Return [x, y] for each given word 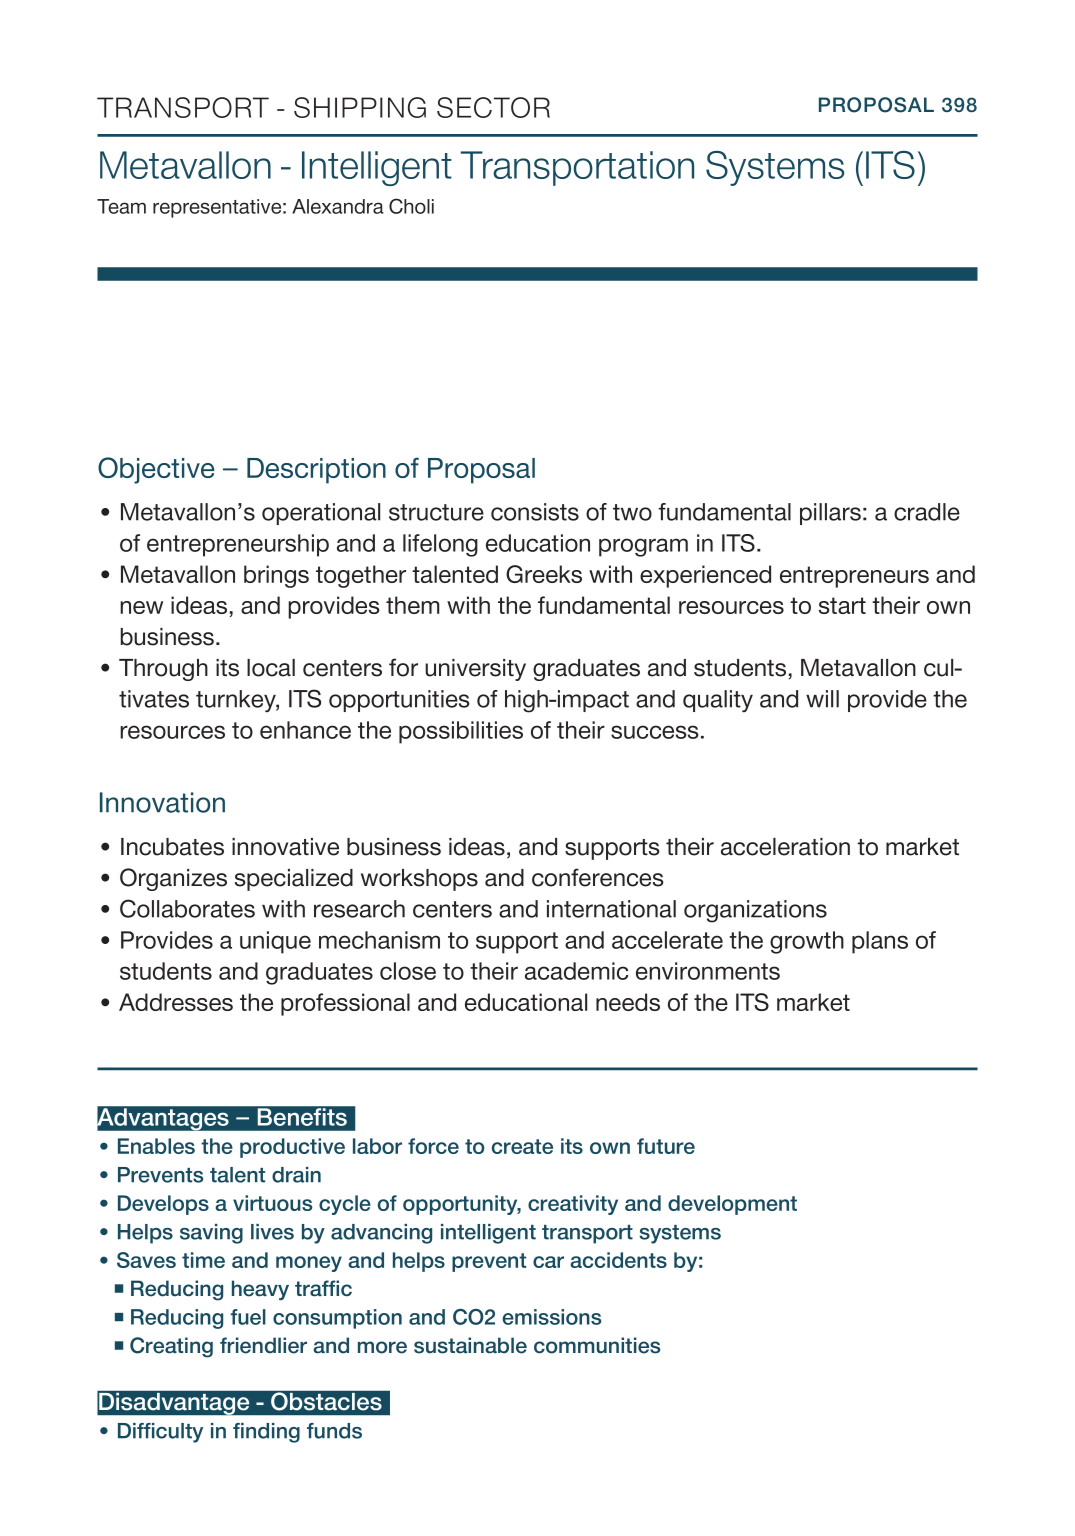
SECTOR [493, 107]
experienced [705, 576]
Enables [156, 1146]
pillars [830, 514]
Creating [171, 1347]
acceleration [785, 847]
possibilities [461, 732]
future [666, 1146]
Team [121, 206]
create [522, 1146]
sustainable [470, 1345]
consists [535, 512]
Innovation [162, 802]
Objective [156, 470]
